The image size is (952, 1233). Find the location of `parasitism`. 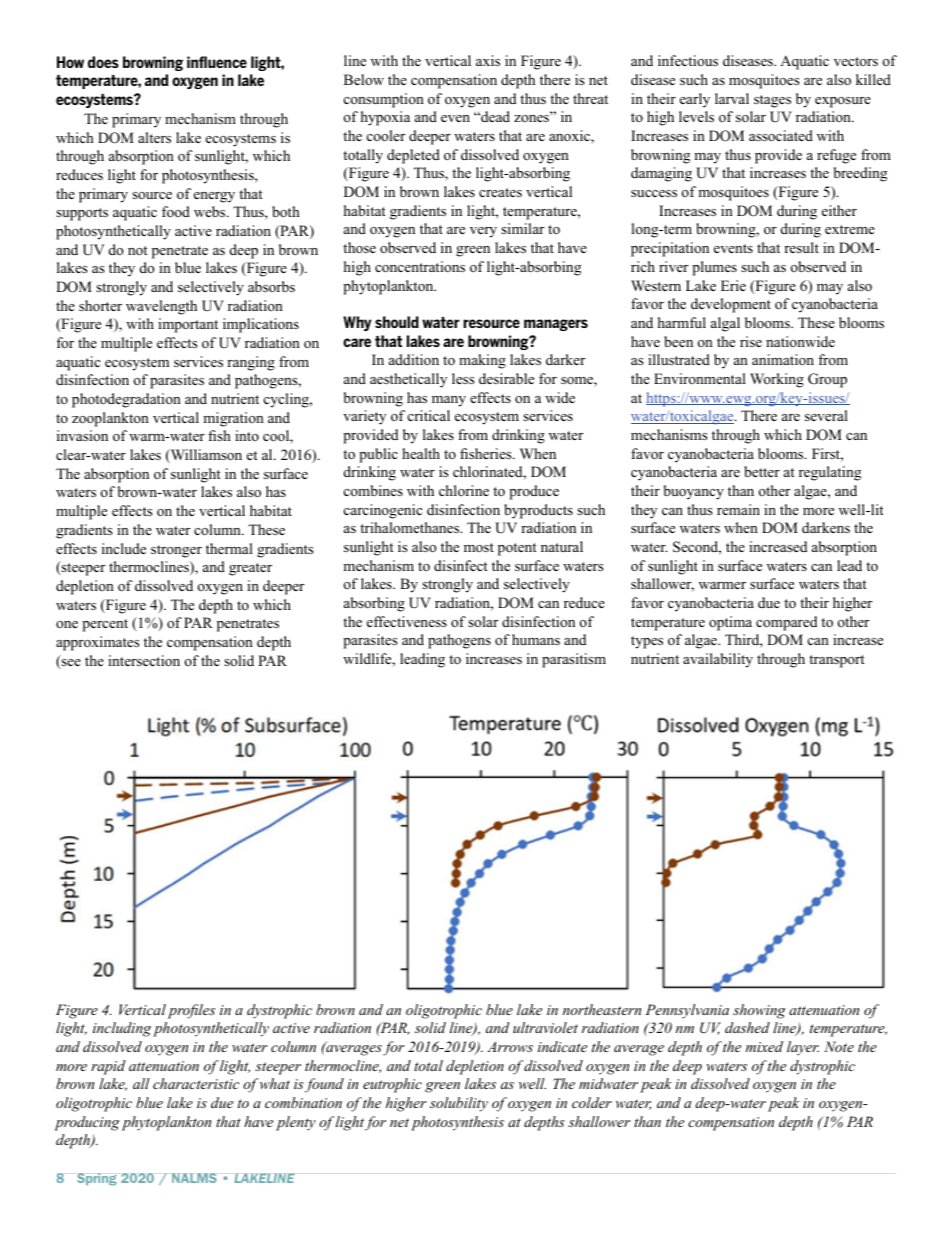

parasitism is located at coordinates (574, 660).
